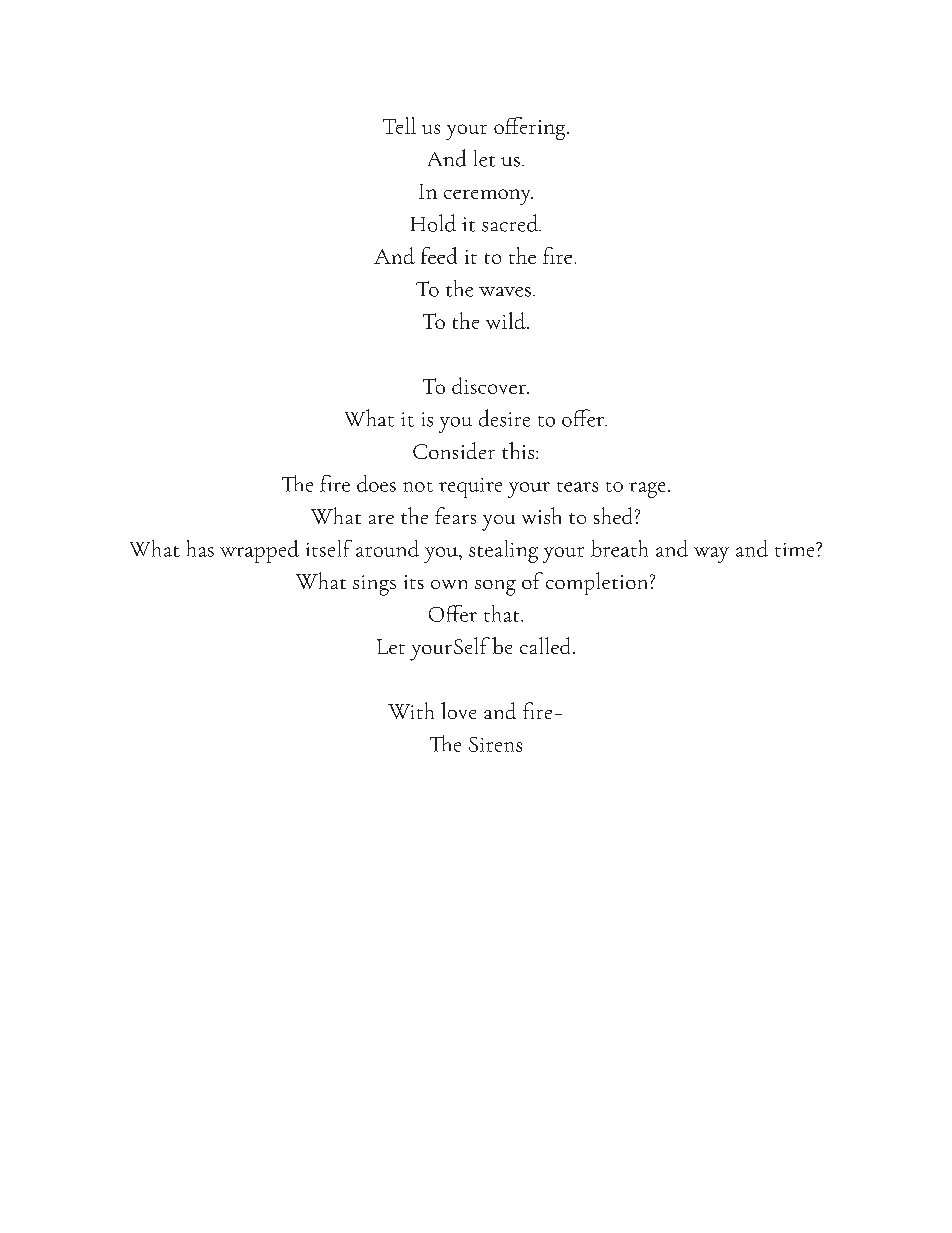 Image resolution: width=952 pixels, height=1233 pixels. Describe the element at coordinates (495, 588) in the screenshot. I see `song` at that location.
